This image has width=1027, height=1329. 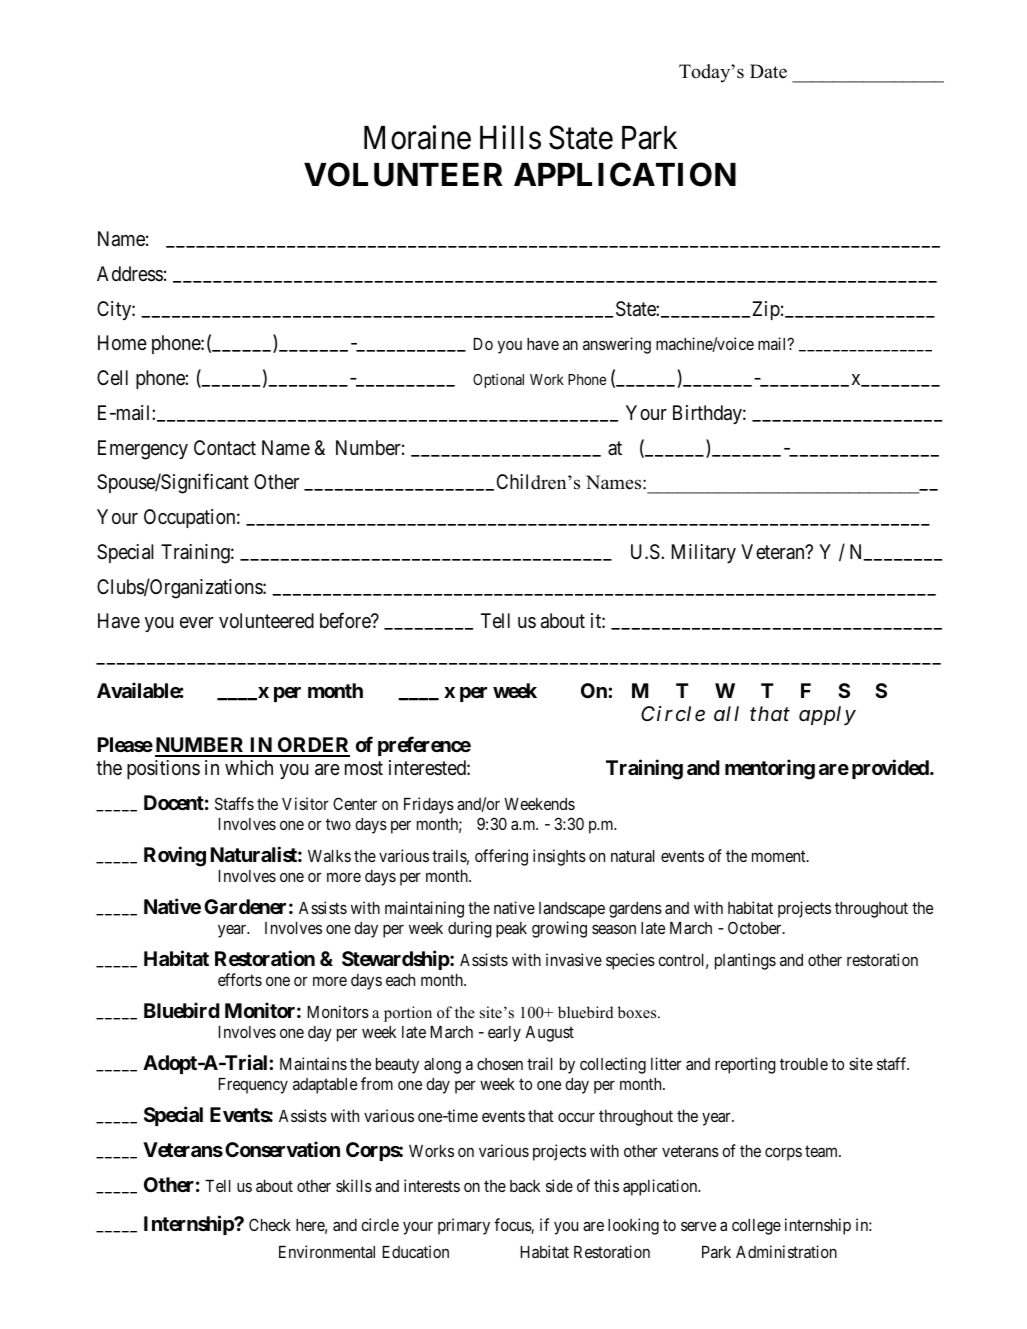 I want to click on Date, so click(x=768, y=71).
